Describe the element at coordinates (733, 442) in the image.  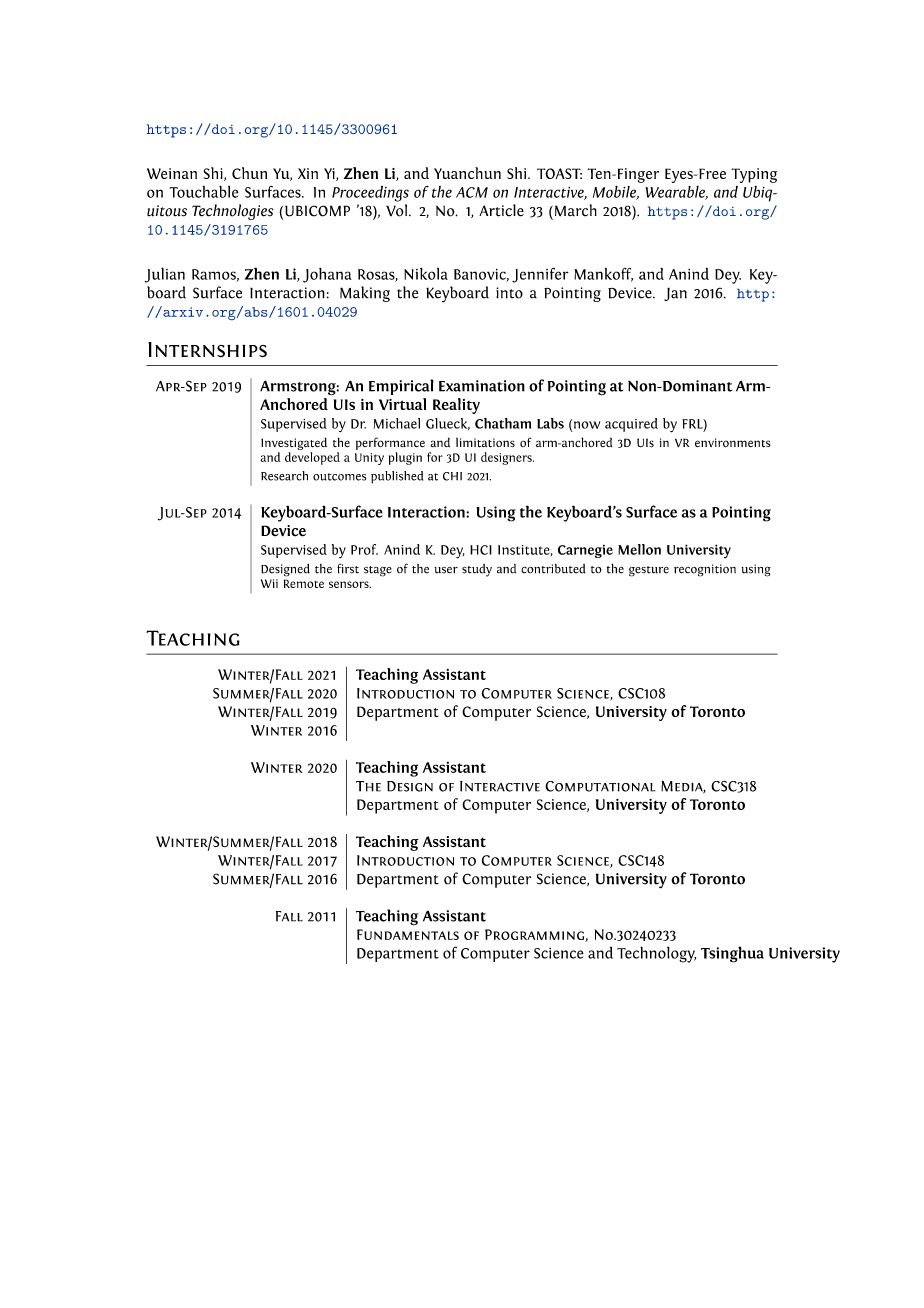
I see `environments` at that location.
